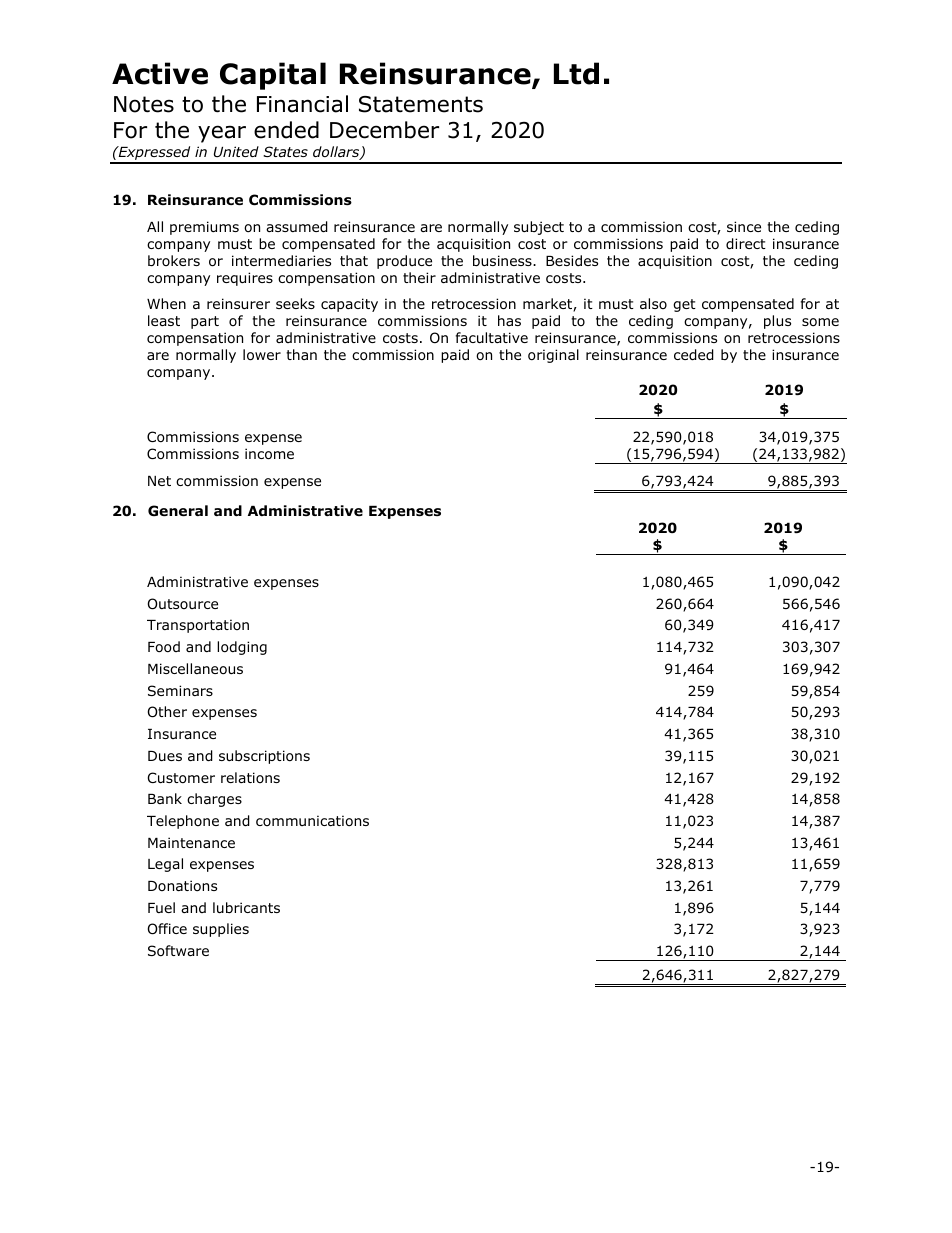 The height and width of the screenshot is (1233, 952). What do you see at coordinates (221, 930) in the screenshot?
I see `supplies` at bounding box center [221, 930].
